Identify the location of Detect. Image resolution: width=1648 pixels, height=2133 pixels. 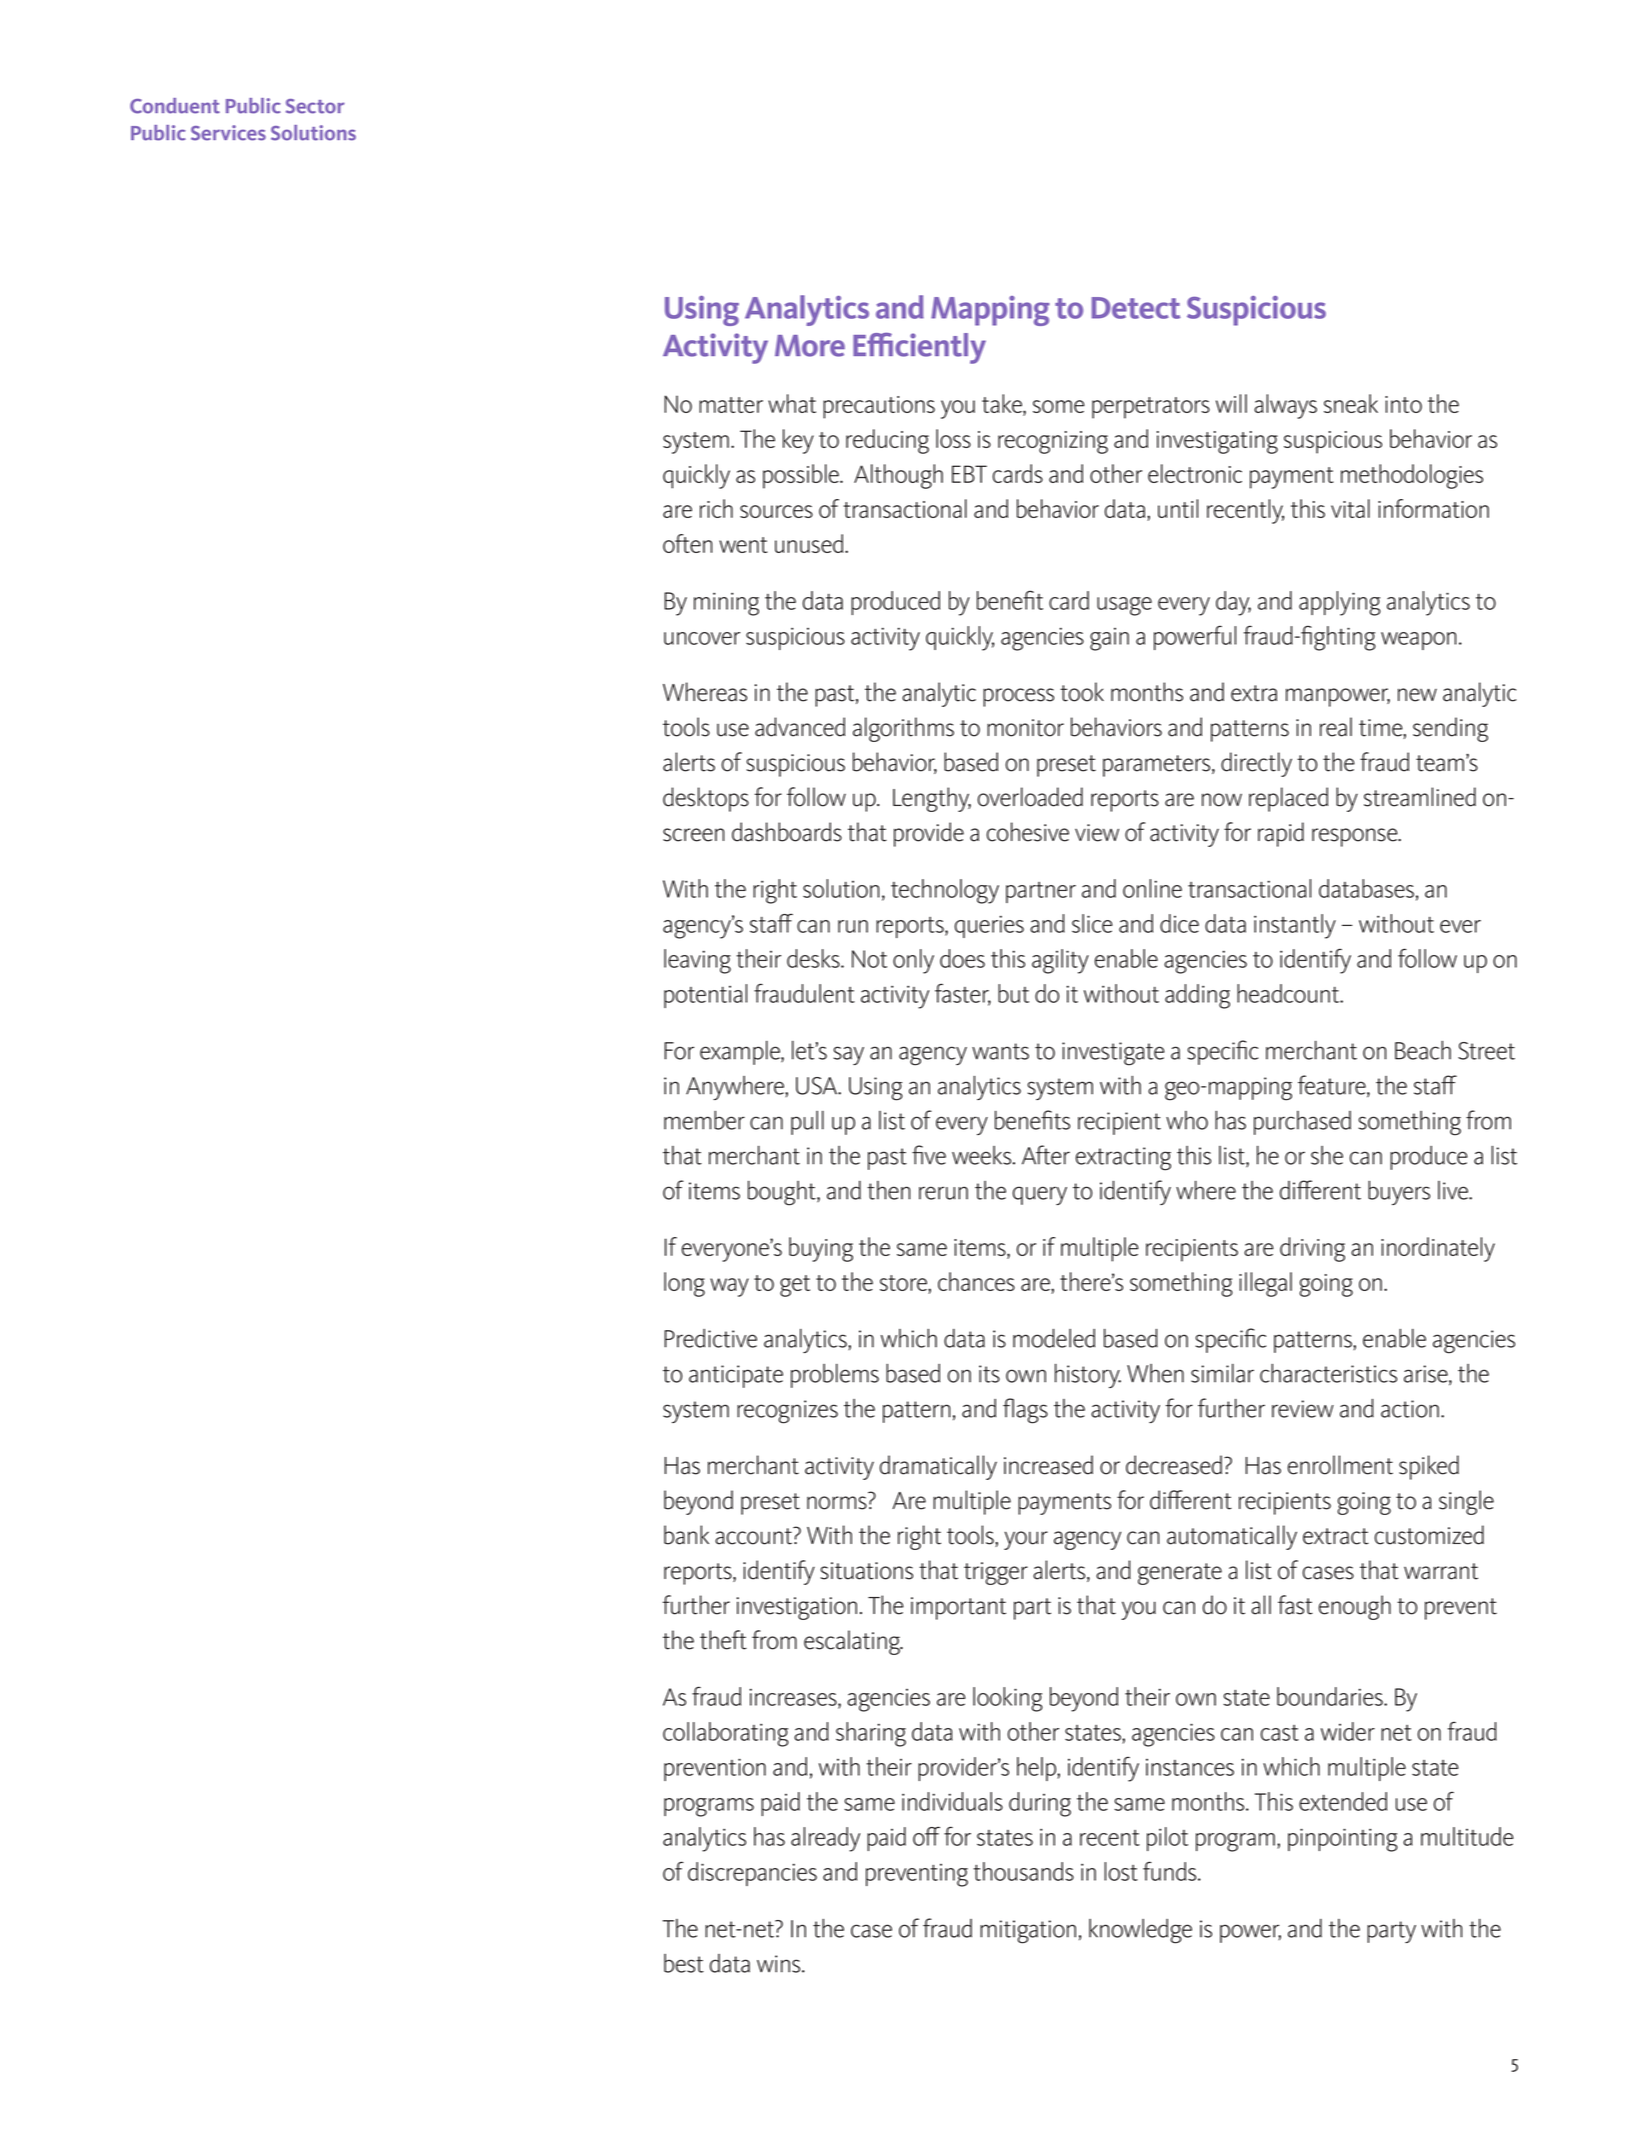
(1136, 308).
